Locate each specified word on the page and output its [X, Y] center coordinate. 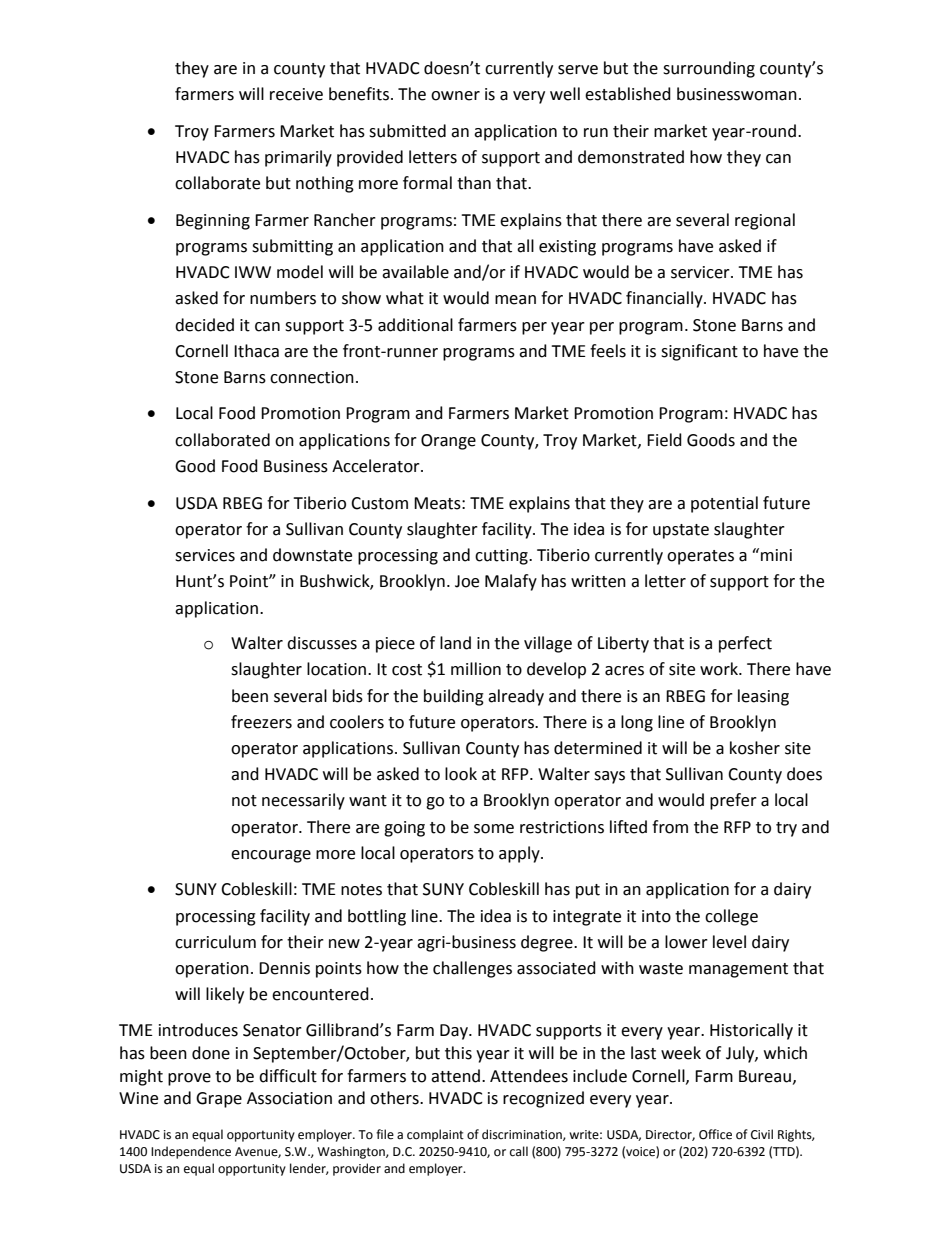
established [628, 94]
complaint [435, 1135]
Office [715, 1134]
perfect [745, 644]
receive [296, 94]
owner [455, 96]
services [205, 555]
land [455, 643]
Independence [191, 1152]
